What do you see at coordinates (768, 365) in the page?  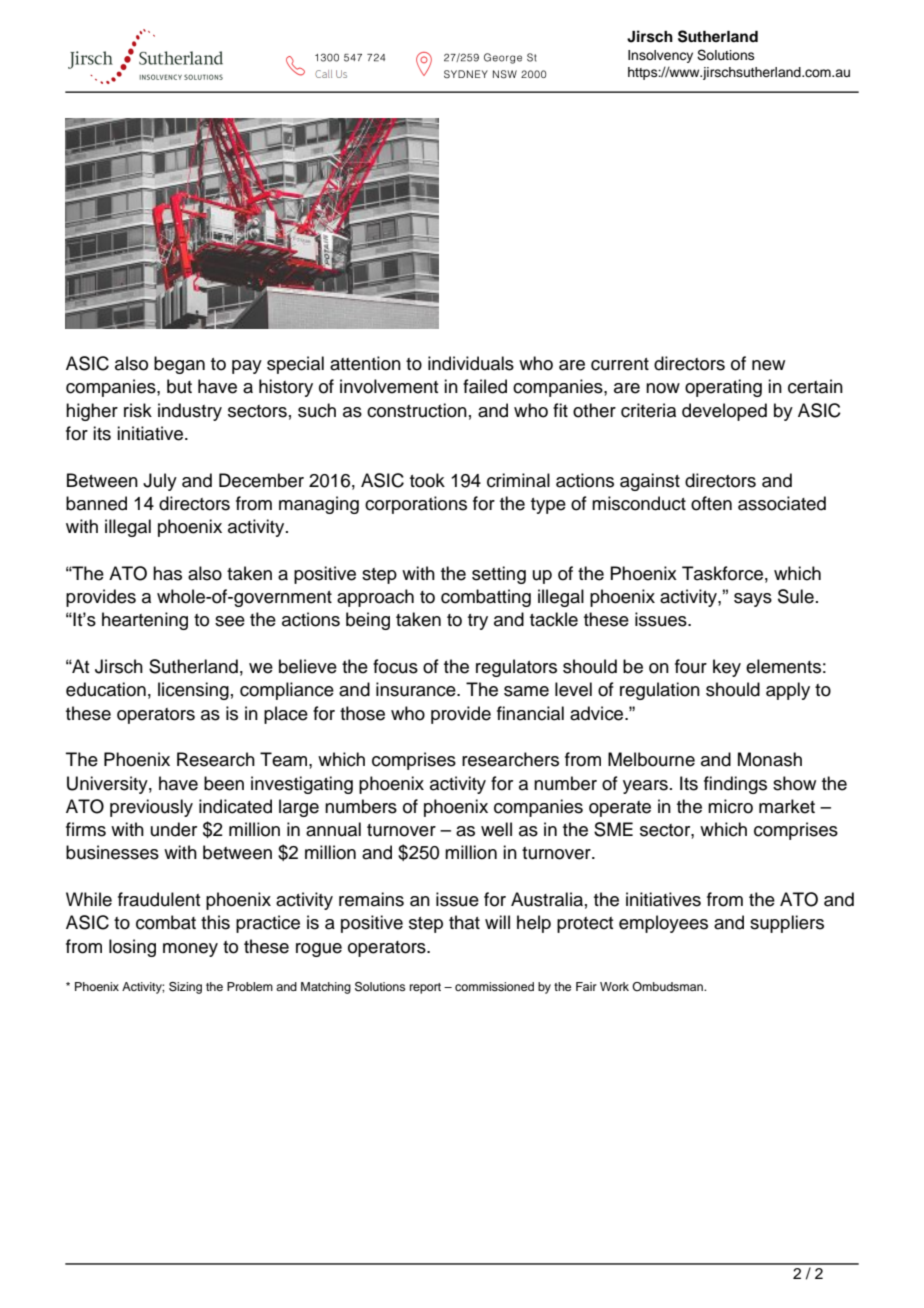 I see `new` at bounding box center [768, 365].
